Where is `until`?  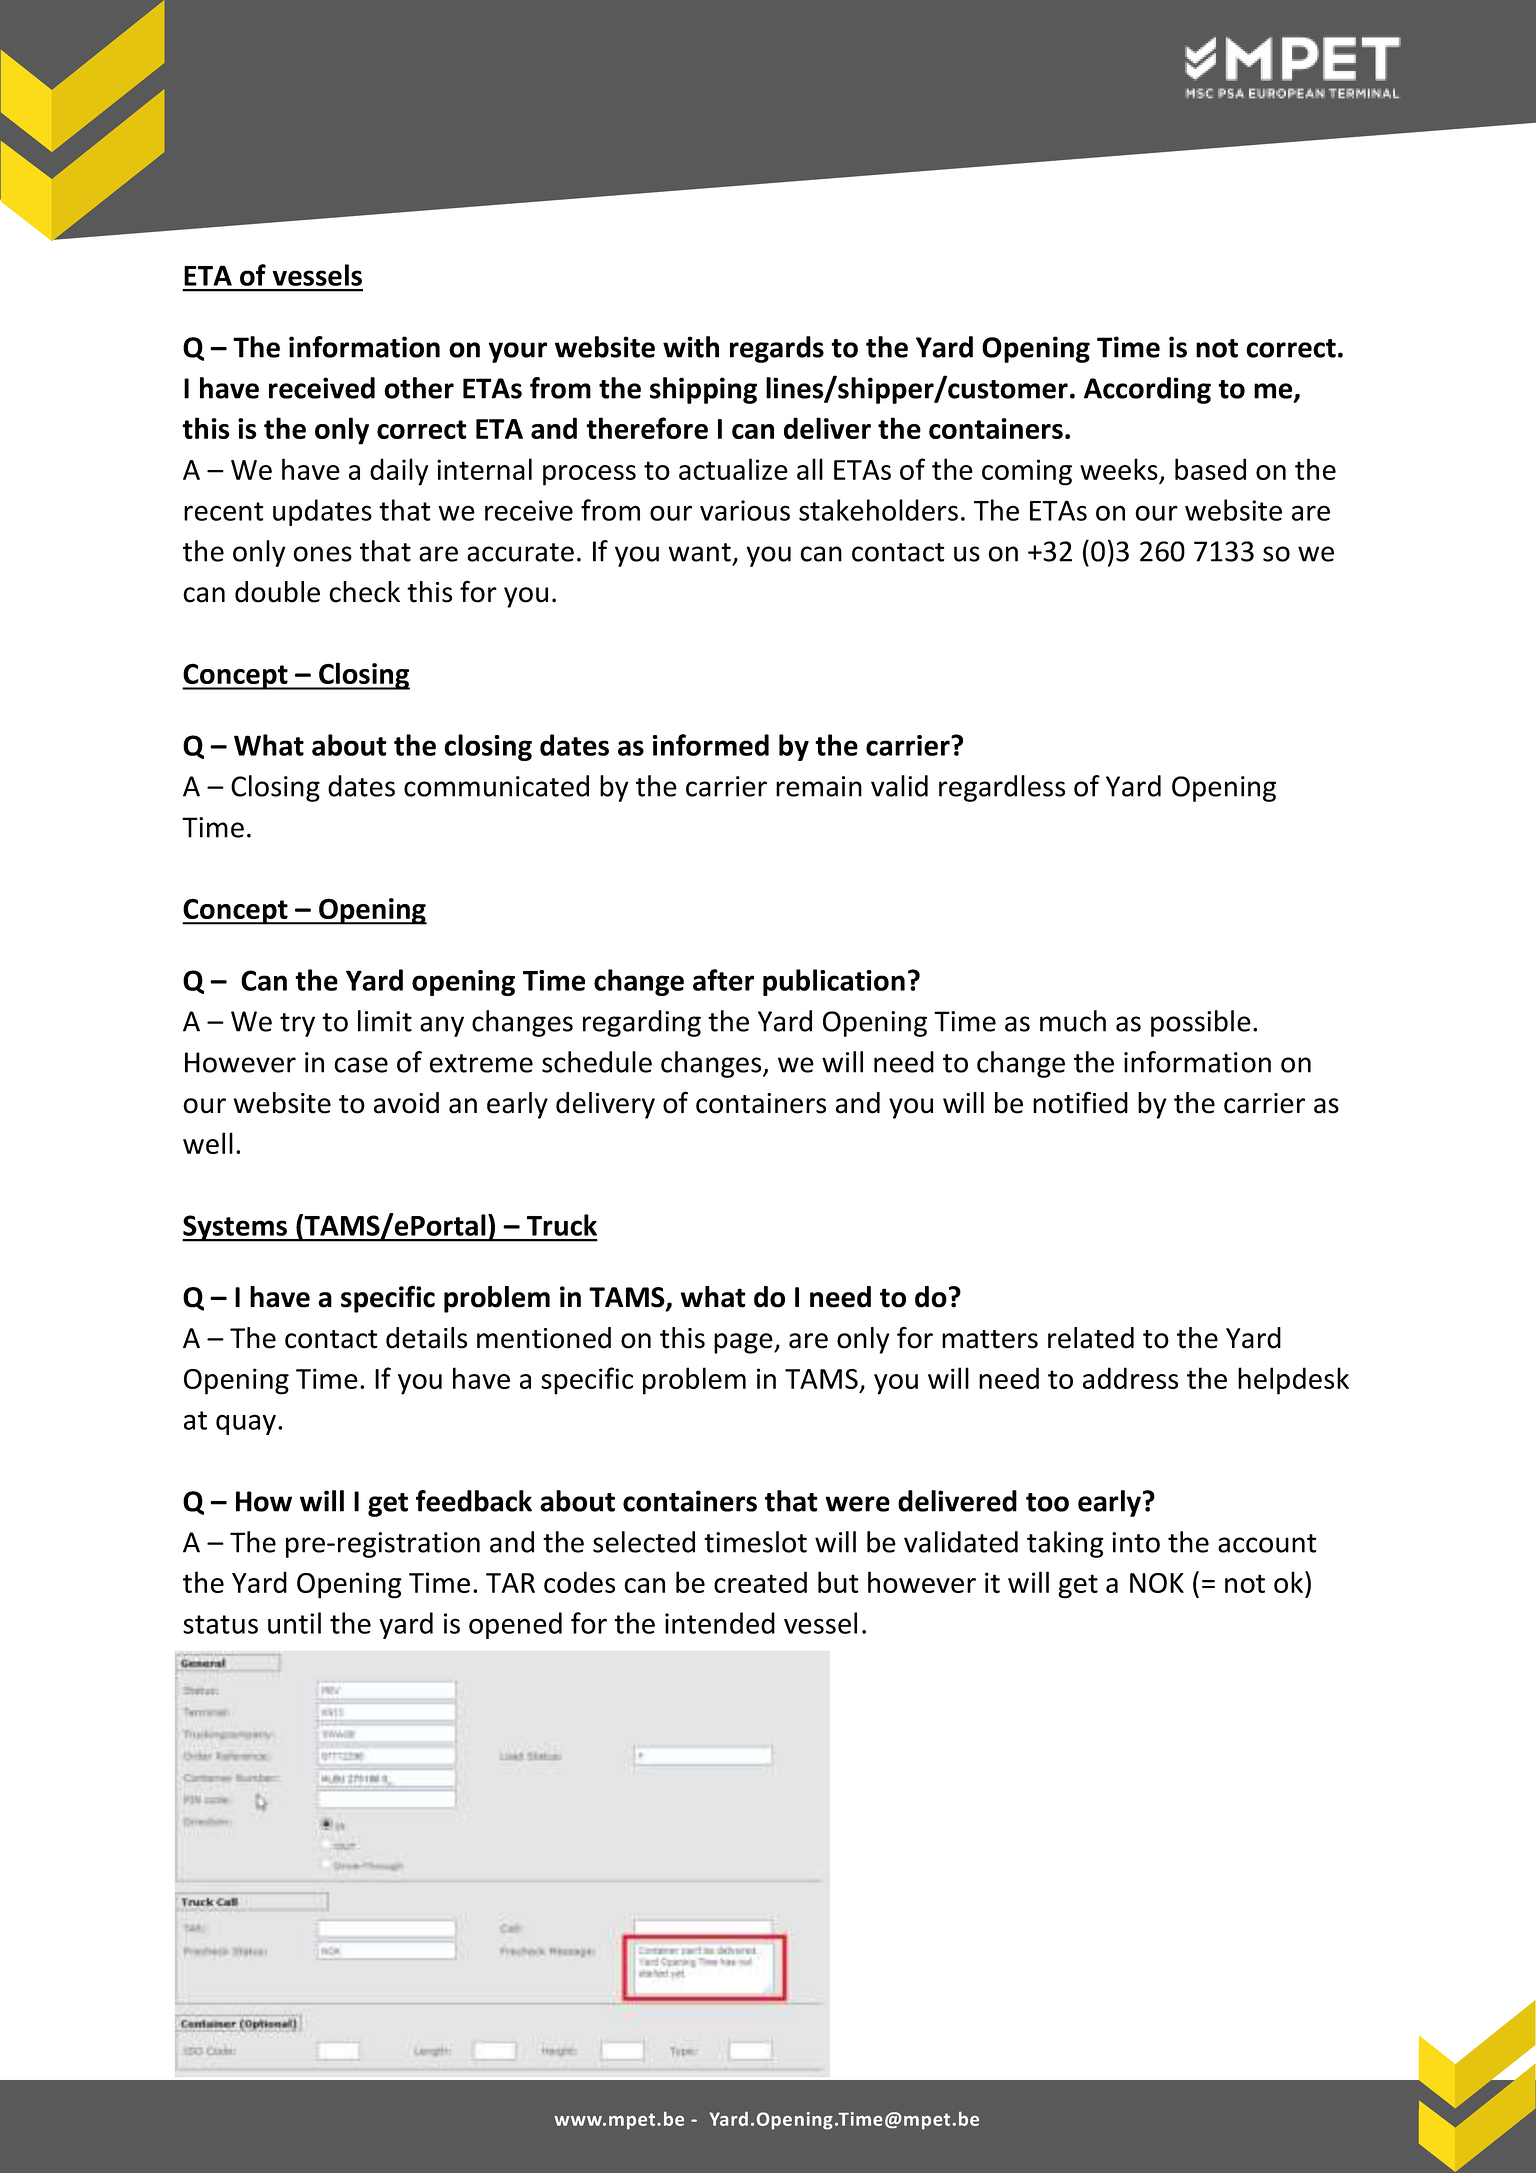
until is located at coordinates (294, 1623).
